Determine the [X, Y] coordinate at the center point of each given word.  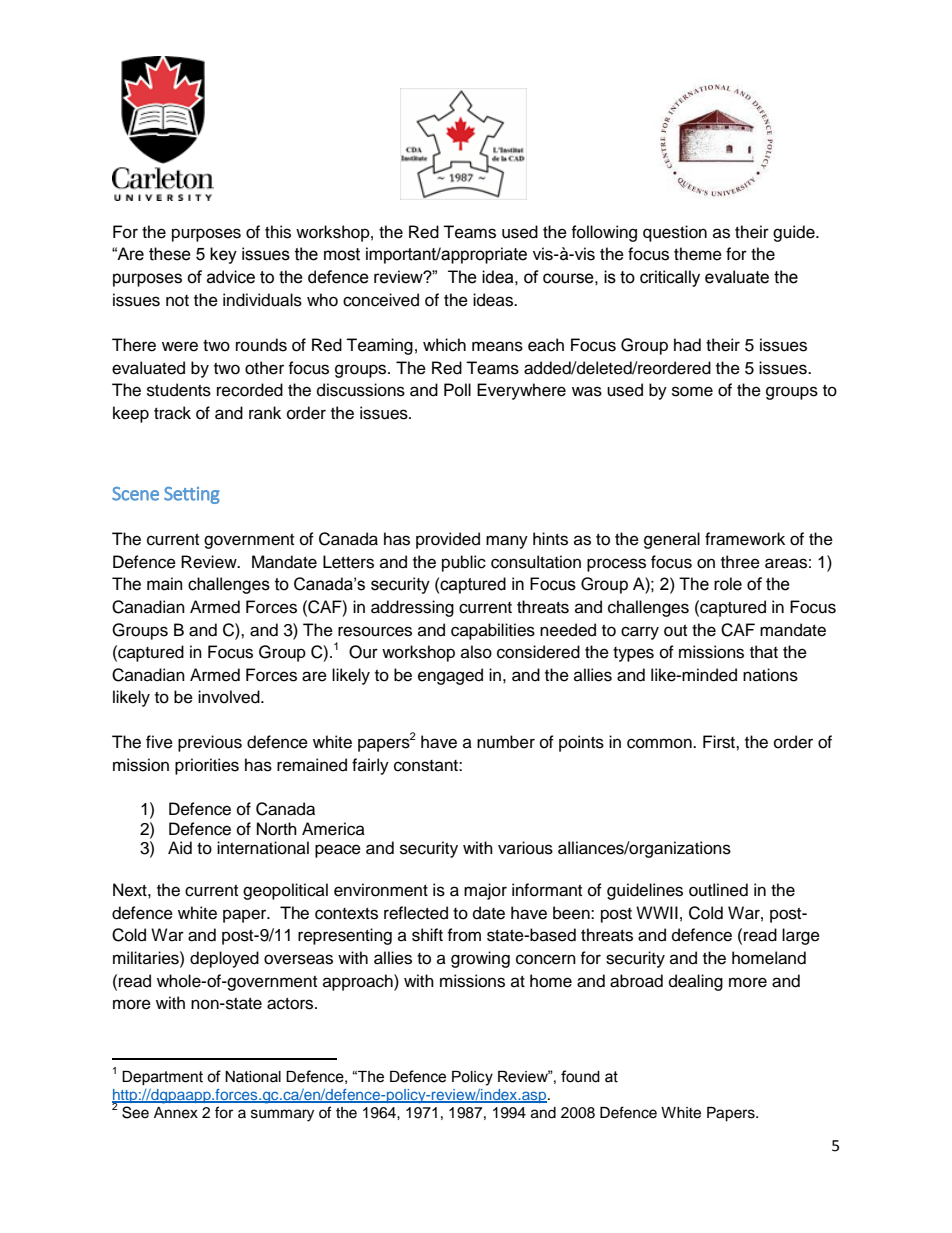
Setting [192, 495]
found [580, 1076]
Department [162, 1078]
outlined [718, 890]
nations [770, 675]
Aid [180, 848]
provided [448, 540]
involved [230, 697]
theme [698, 254]
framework [745, 539]
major [485, 891]
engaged [450, 676]
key [223, 255]
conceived [381, 300]
